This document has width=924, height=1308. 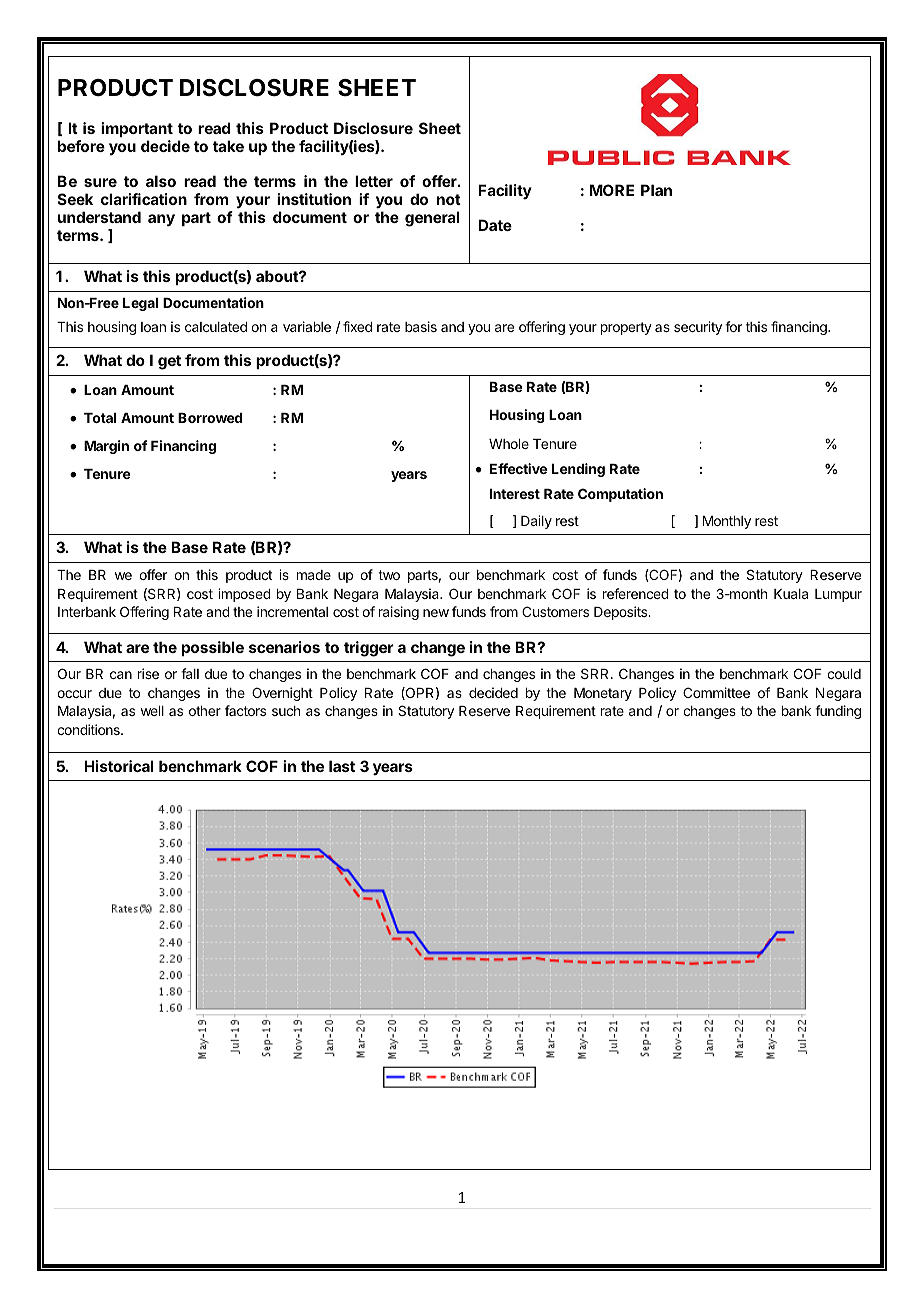 What do you see at coordinates (137, 129) in the document?
I see `important` at bounding box center [137, 129].
